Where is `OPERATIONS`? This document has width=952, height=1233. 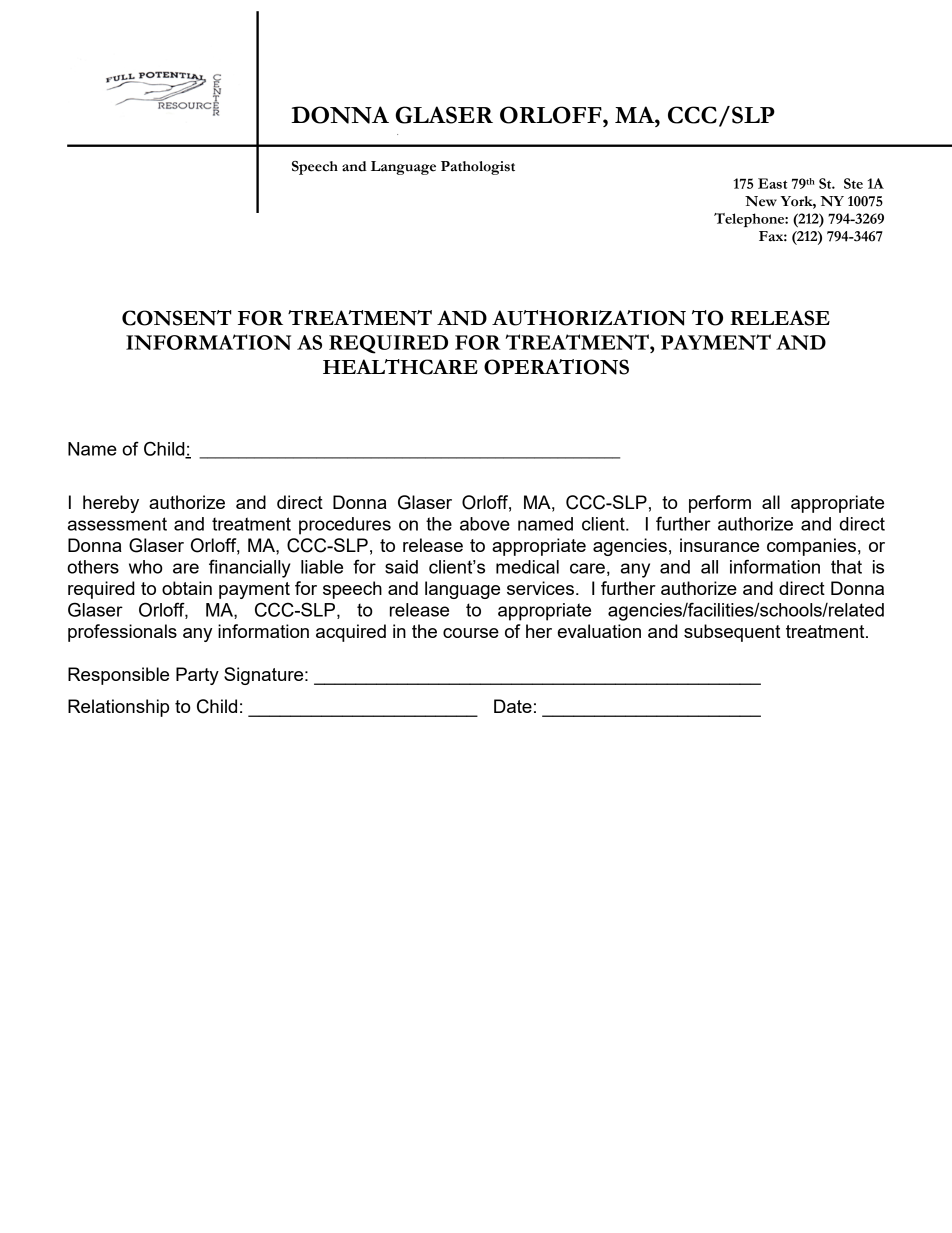
OPERATIONS is located at coordinates (556, 367).
